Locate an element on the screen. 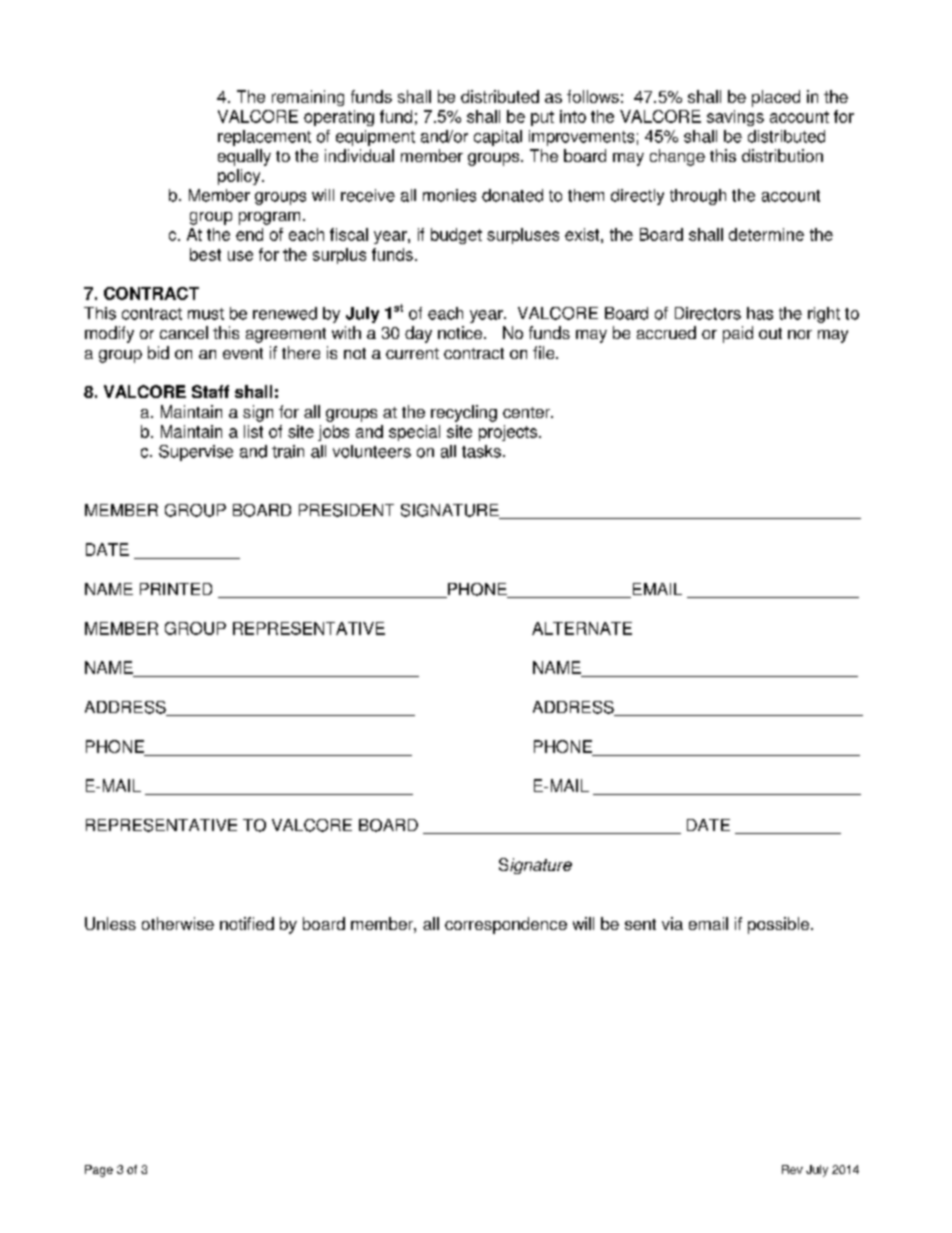  PRINTED is located at coordinates (176, 589).
